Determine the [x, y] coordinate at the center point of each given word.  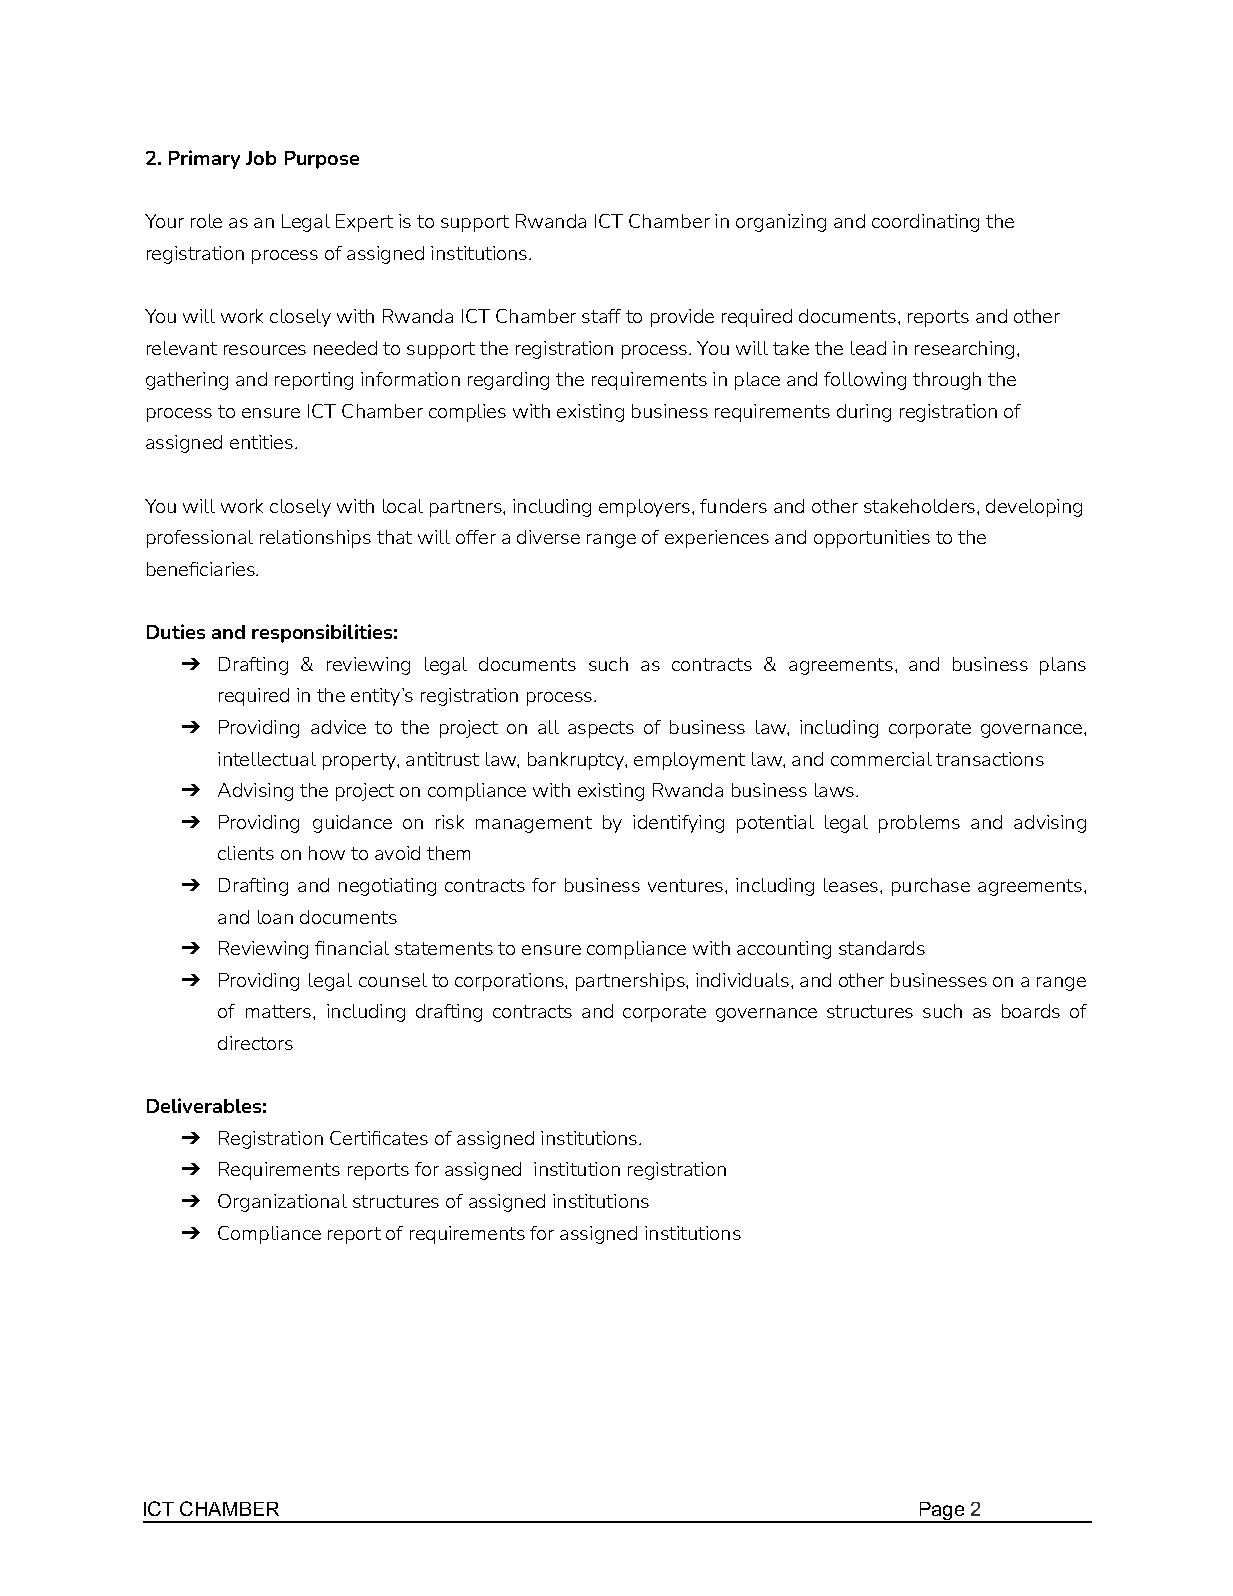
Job [261, 158]
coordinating [925, 223]
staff [601, 316]
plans [1063, 666]
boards [1031, 1011]
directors [255, 1043]
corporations [510, 982]
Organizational [282, 1203]
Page [942, 1512]
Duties [176, 631]
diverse [548, 537]
